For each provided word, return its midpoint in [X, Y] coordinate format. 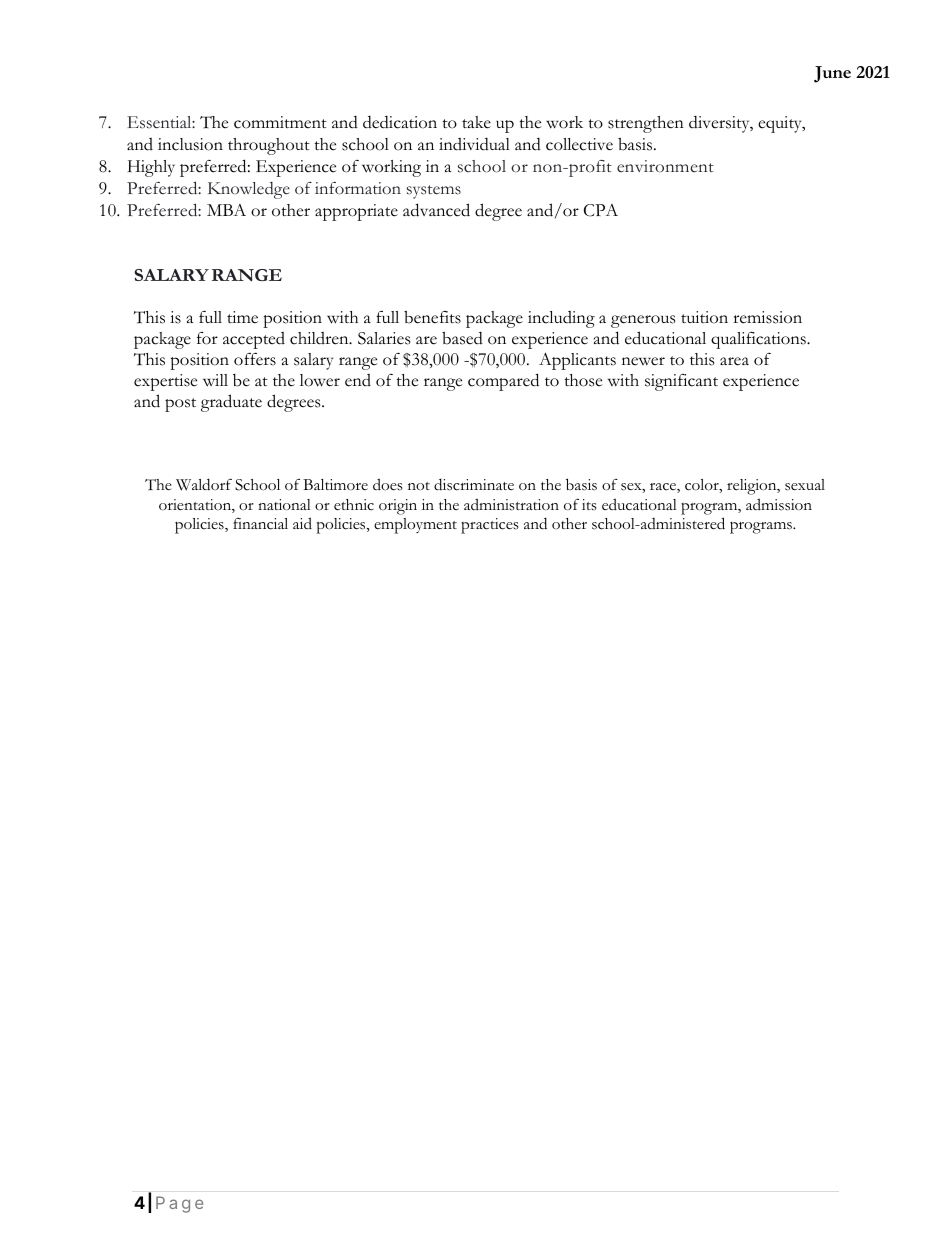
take [476, 122]
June [832, 74]
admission [779, 504]
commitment [280, 122]
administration [511, 504]
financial [260, 524]
